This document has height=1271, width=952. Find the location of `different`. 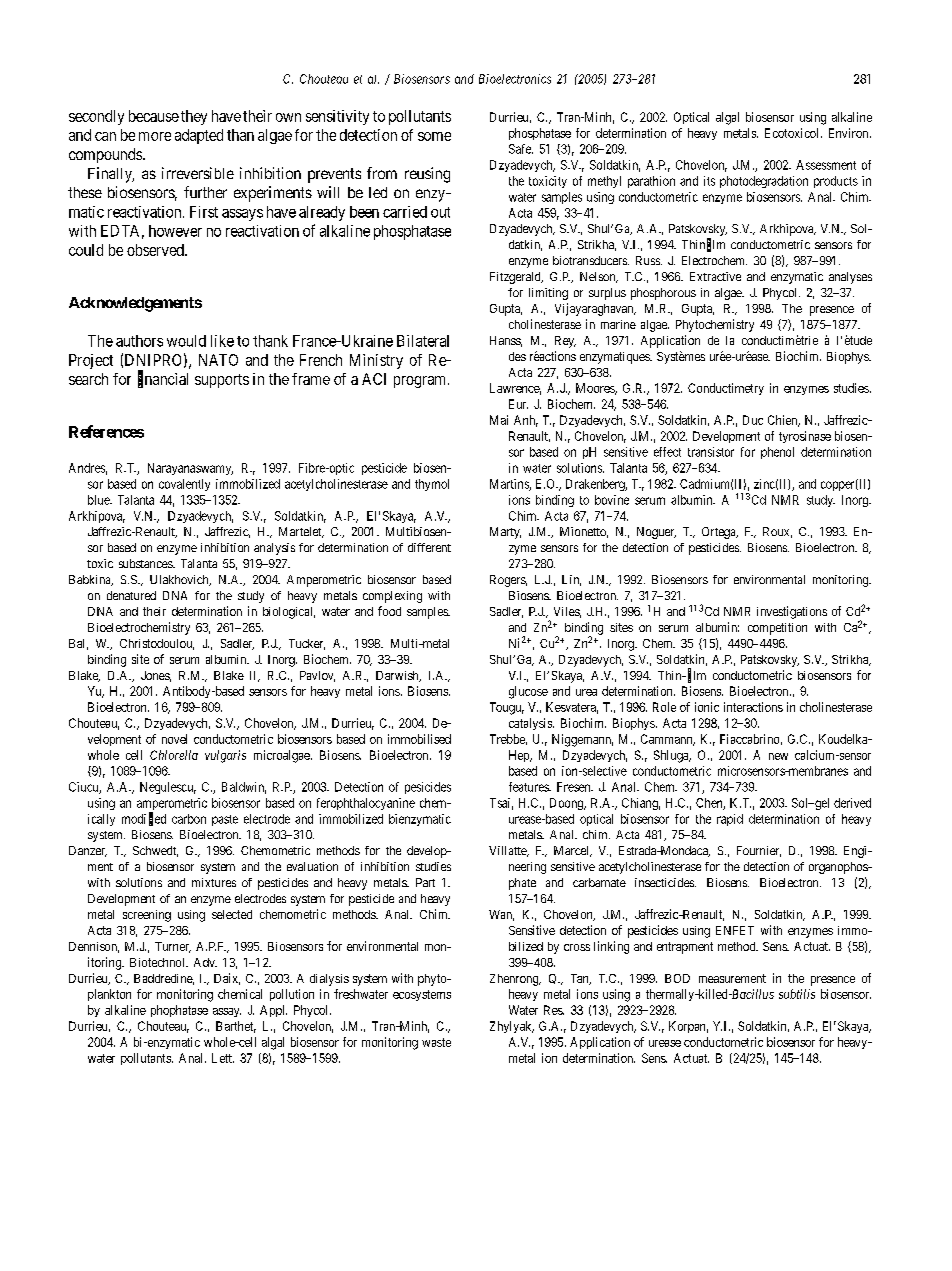

different is located at coordinates (429, 547).
